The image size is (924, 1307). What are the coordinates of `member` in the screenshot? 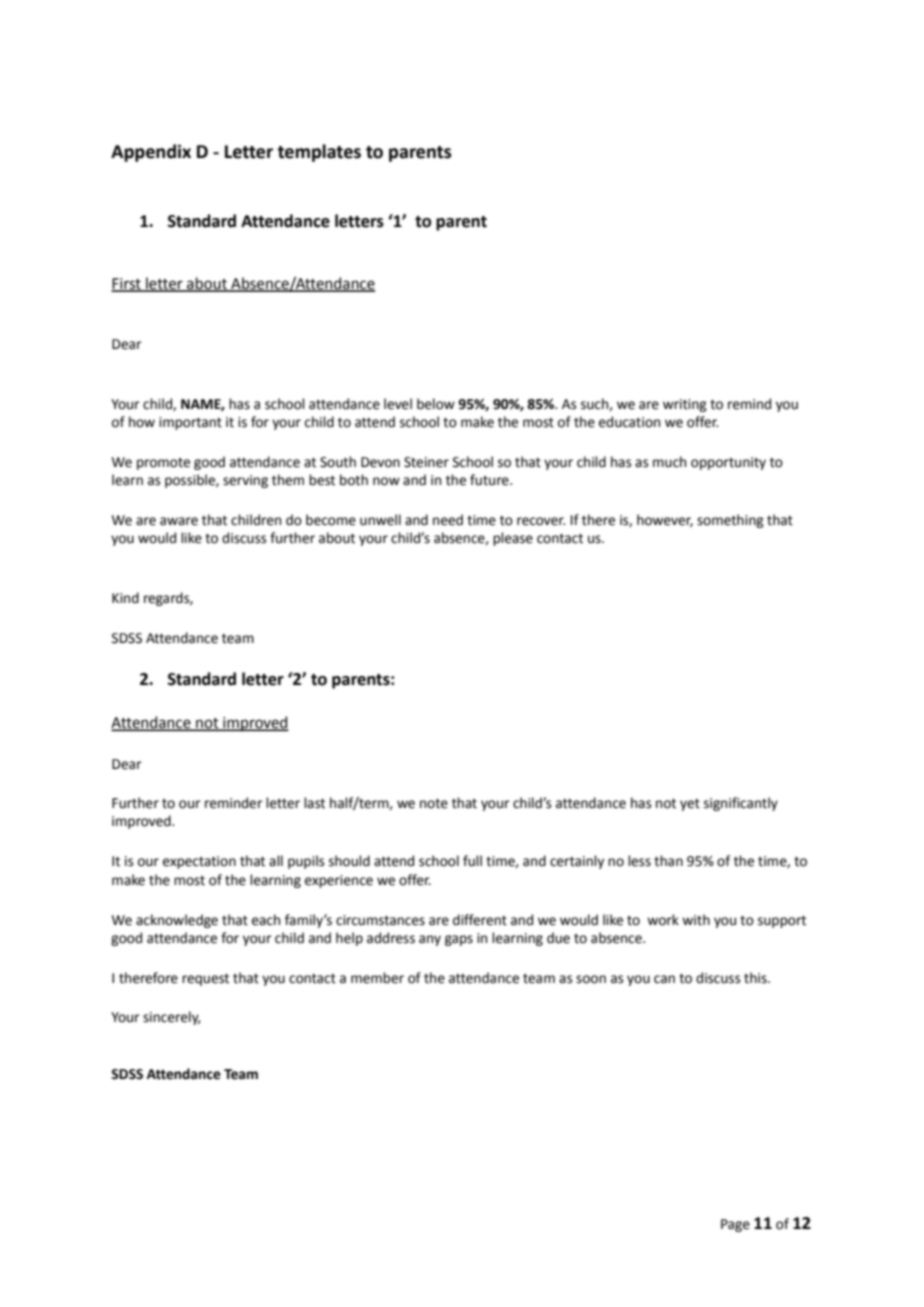 It's located at (377, 978).
